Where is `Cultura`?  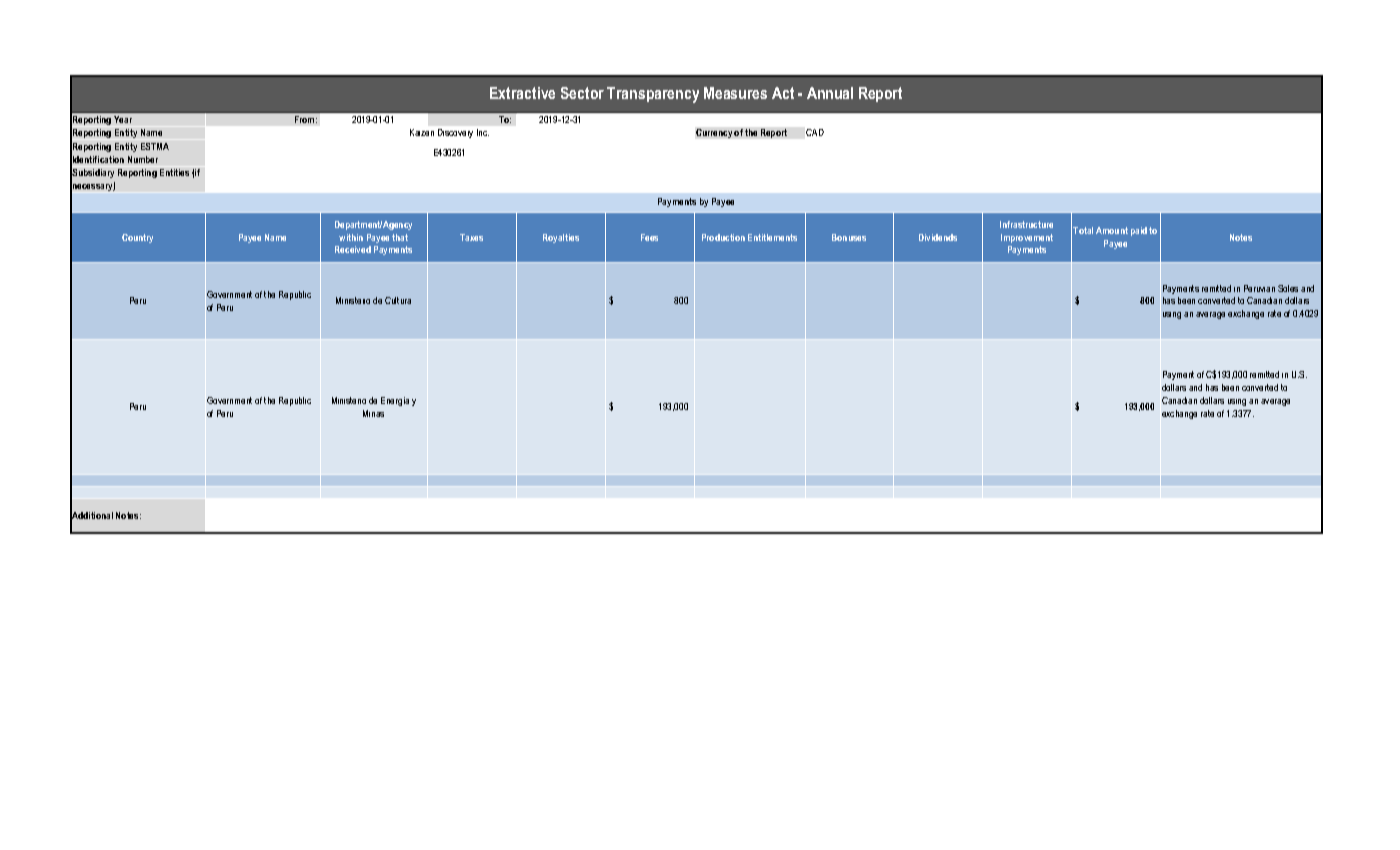
Cultura is located at coordinates (398, 300).
